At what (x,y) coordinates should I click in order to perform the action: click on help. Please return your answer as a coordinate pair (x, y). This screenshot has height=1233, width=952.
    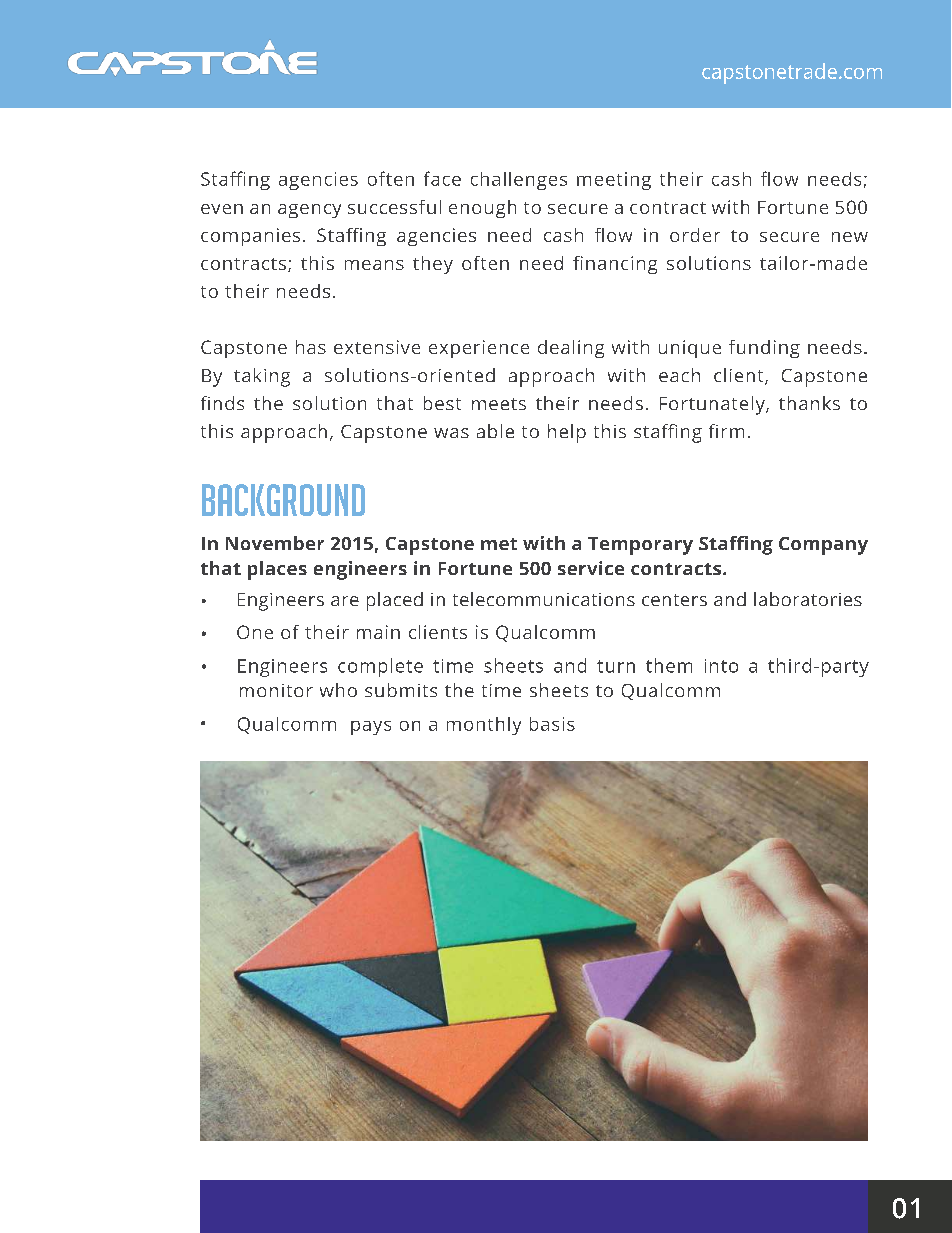
    Looking at the image, I should click on (567, 433).
